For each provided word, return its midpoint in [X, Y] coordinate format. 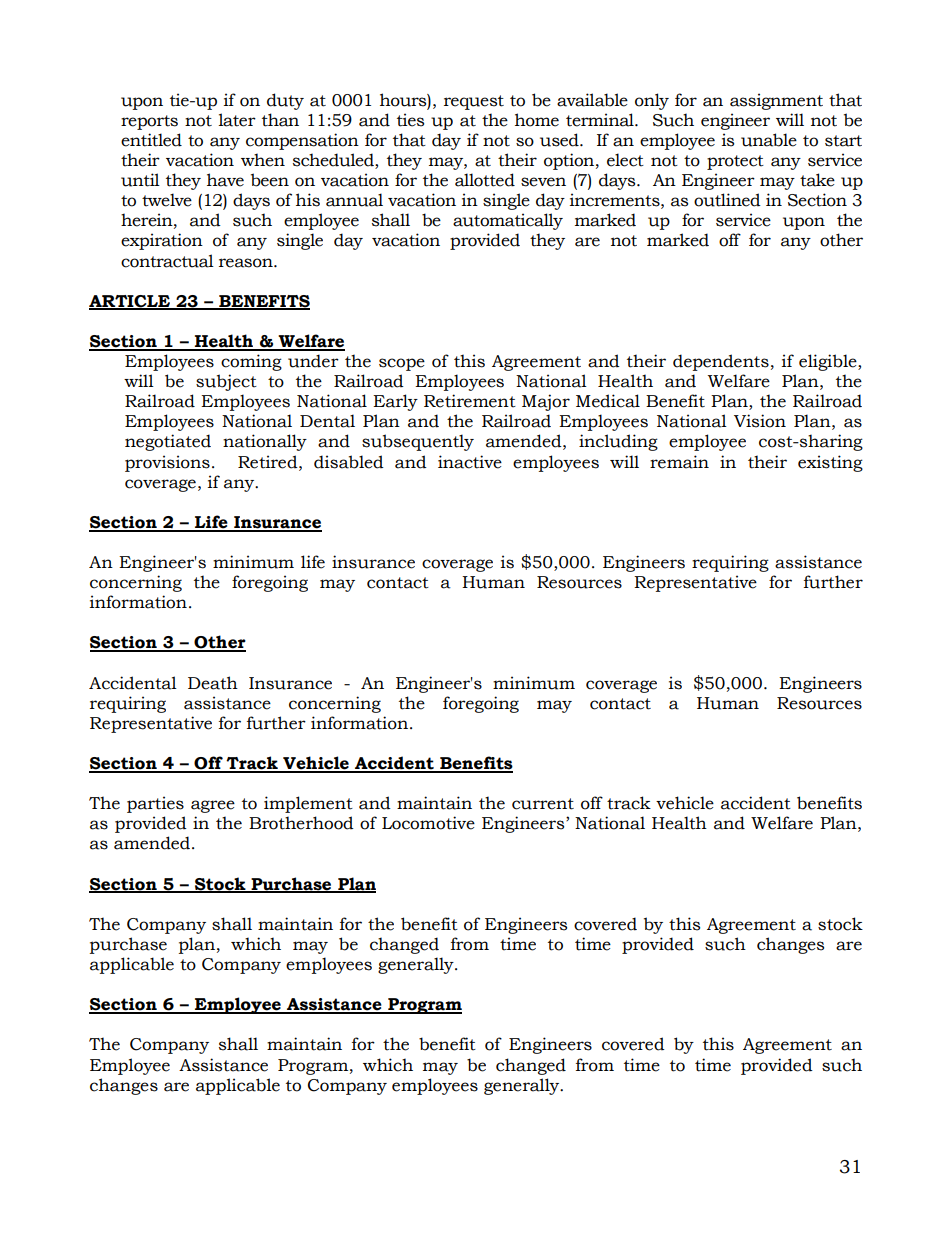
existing [830, 463]
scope [402, 364]
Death [213, 683]
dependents [721, 362]
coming [251, 362]
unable [769, 140]
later [237, 120]
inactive [470, 462]
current [543, 804]
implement [308, 804]
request [474, 102]
